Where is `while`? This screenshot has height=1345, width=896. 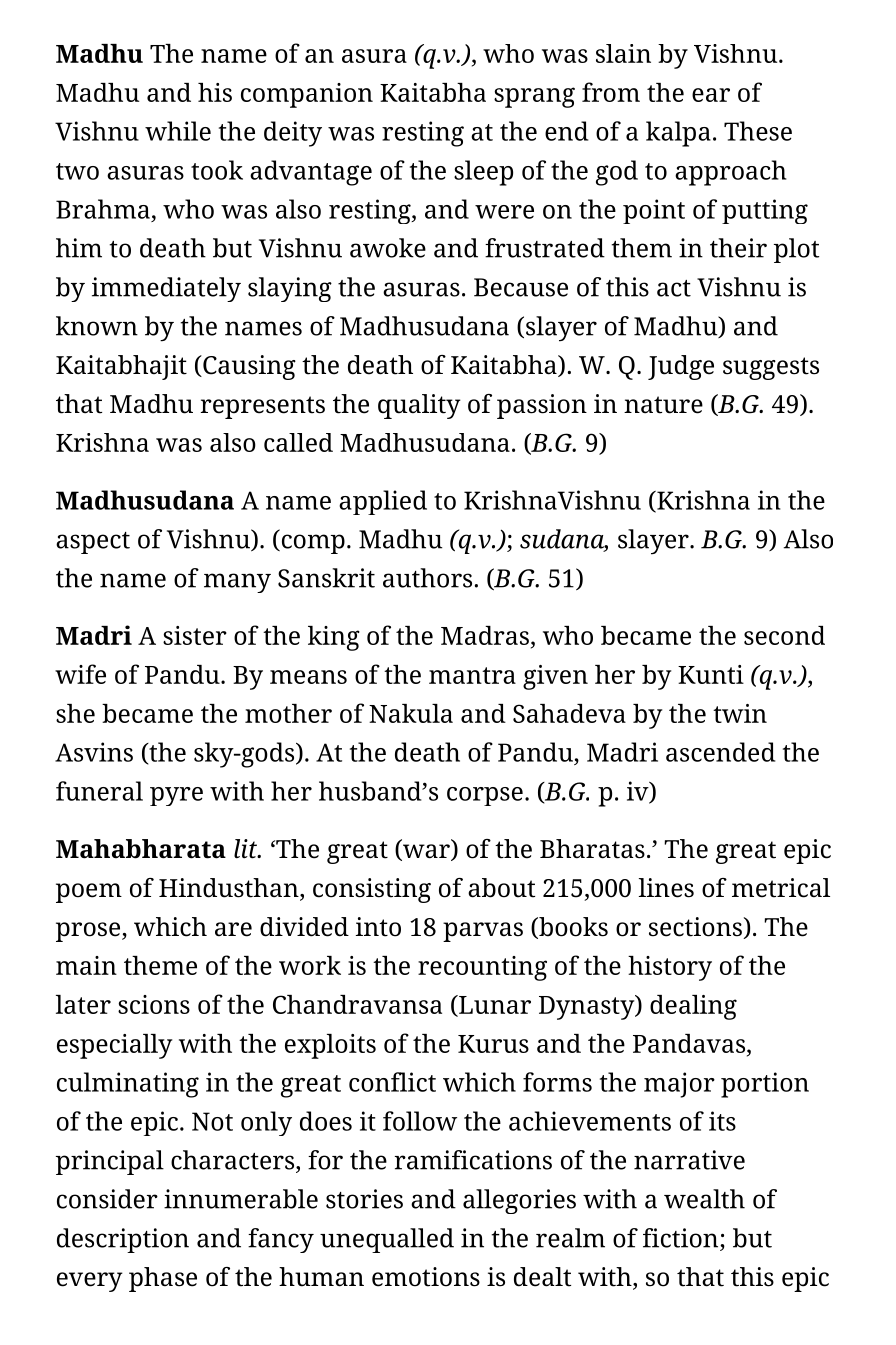 while is located at coordinates (178, 131).
